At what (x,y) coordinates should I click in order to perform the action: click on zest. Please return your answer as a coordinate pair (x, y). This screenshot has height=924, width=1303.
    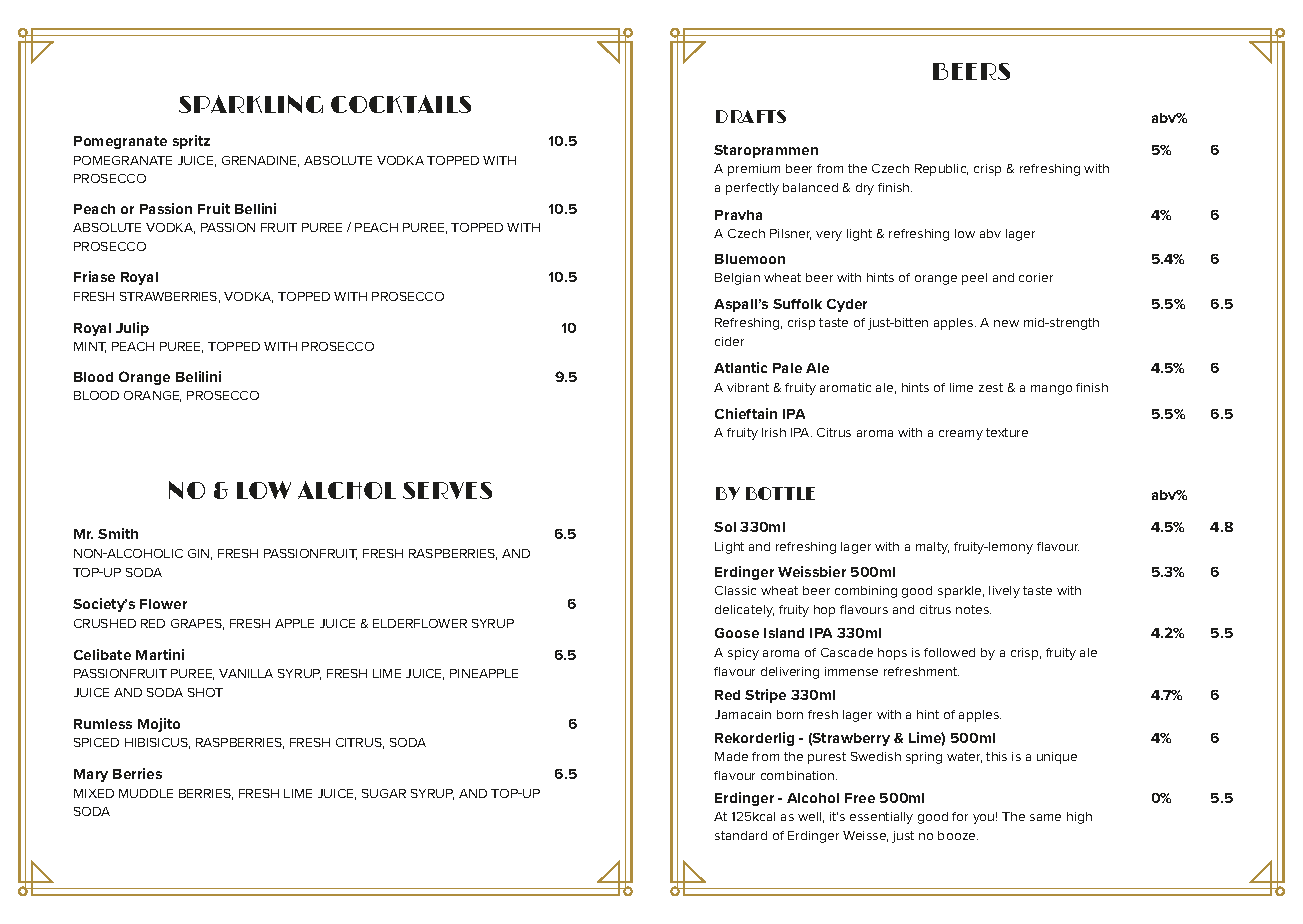
    Looking at the image, I should click on (991, 387).
